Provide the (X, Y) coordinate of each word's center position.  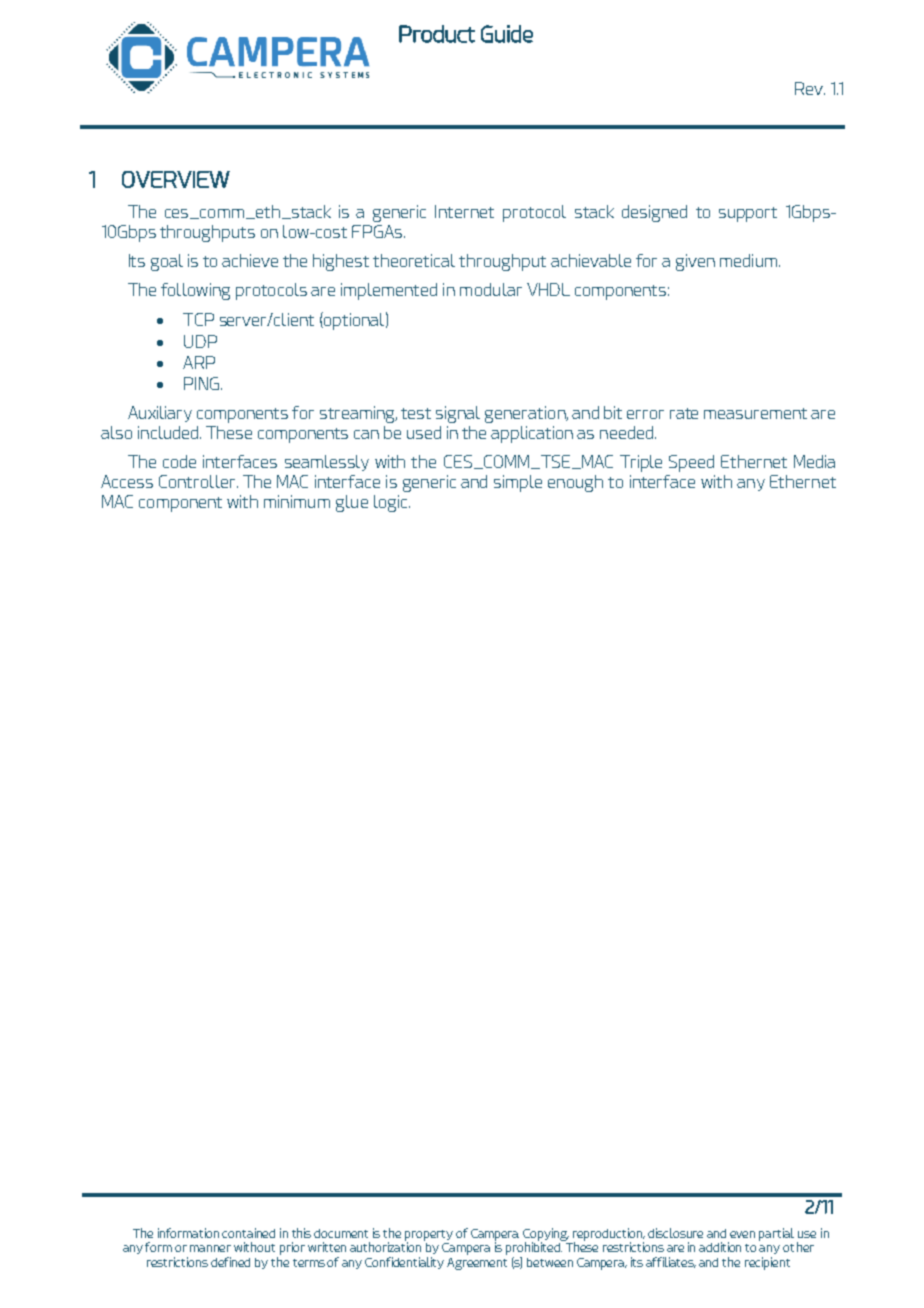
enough (575, 483)
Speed (691, 463)
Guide (507, 34)
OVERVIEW (176, 179)
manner (210, 1248)
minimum (297, 501)
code (179, 461)
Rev (810, 88)
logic (392, 503)
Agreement (477, 1264)
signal (458, 414)
